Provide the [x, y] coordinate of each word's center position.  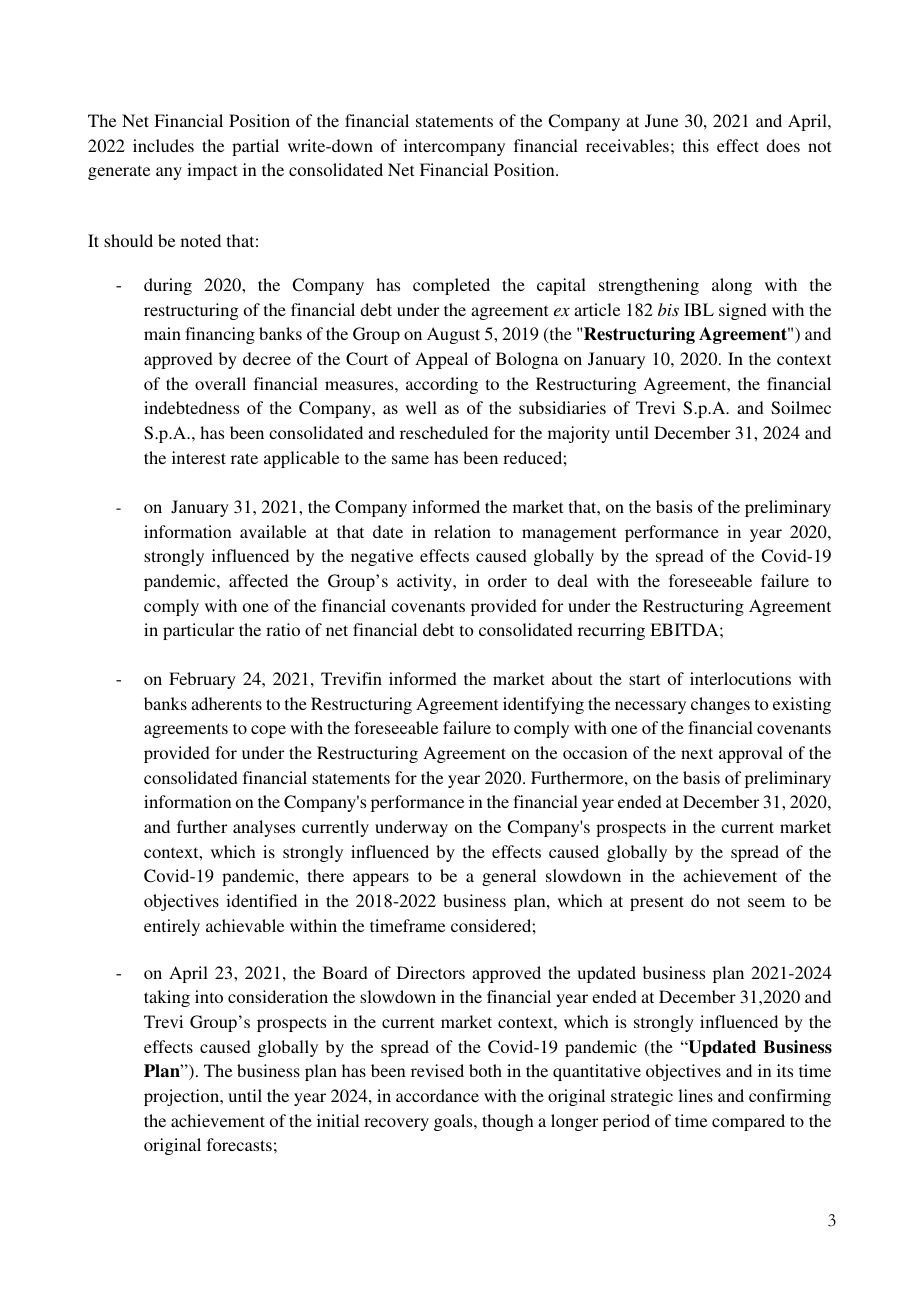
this [696, 145]
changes [720, 705]
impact [212, 171]
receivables [627, 145]
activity [425, 582]
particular [198, 631]
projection [183, 1097]
